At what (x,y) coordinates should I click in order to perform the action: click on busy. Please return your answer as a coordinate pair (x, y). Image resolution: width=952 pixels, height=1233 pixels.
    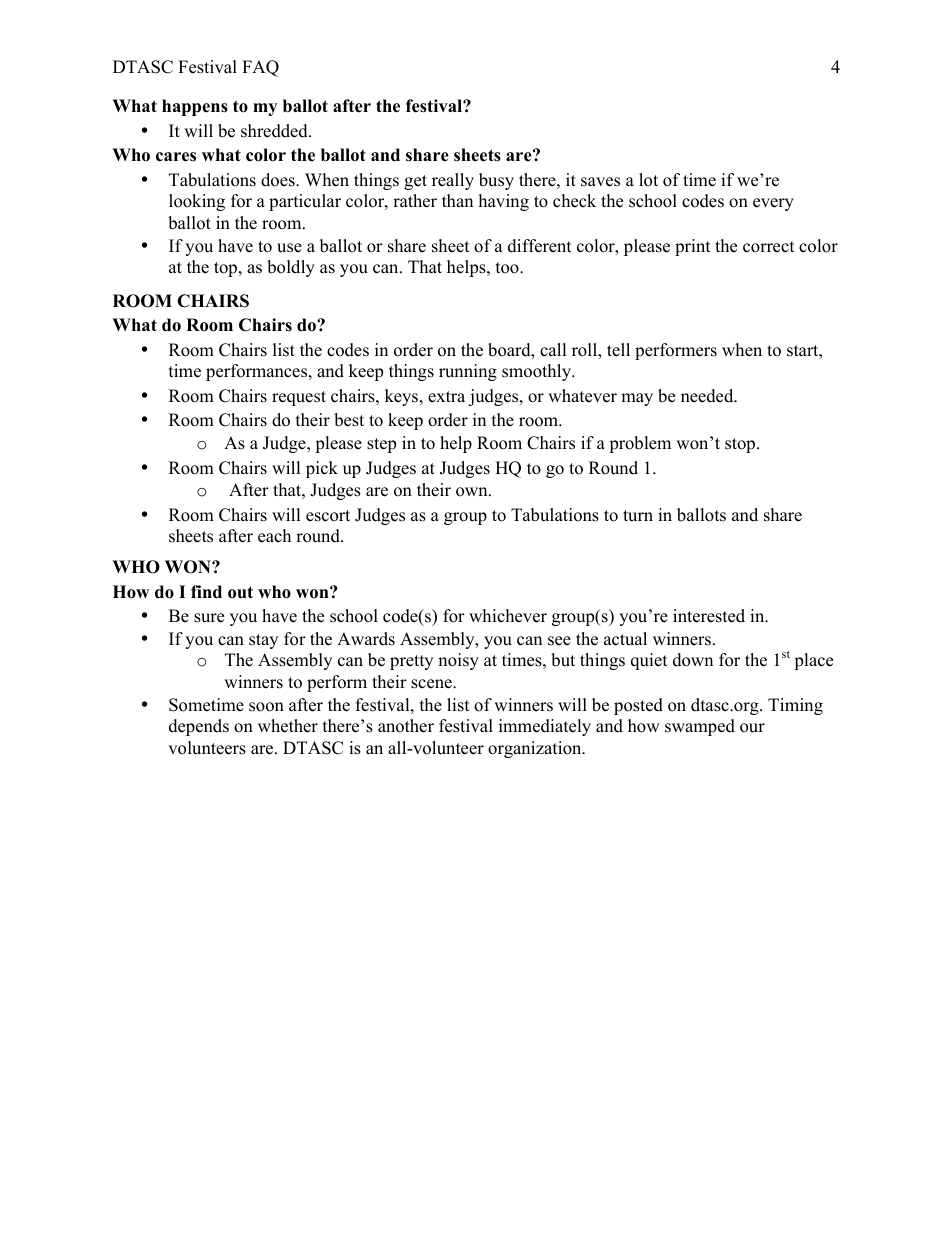
    Looking at the image, I should click on (496, 181).
